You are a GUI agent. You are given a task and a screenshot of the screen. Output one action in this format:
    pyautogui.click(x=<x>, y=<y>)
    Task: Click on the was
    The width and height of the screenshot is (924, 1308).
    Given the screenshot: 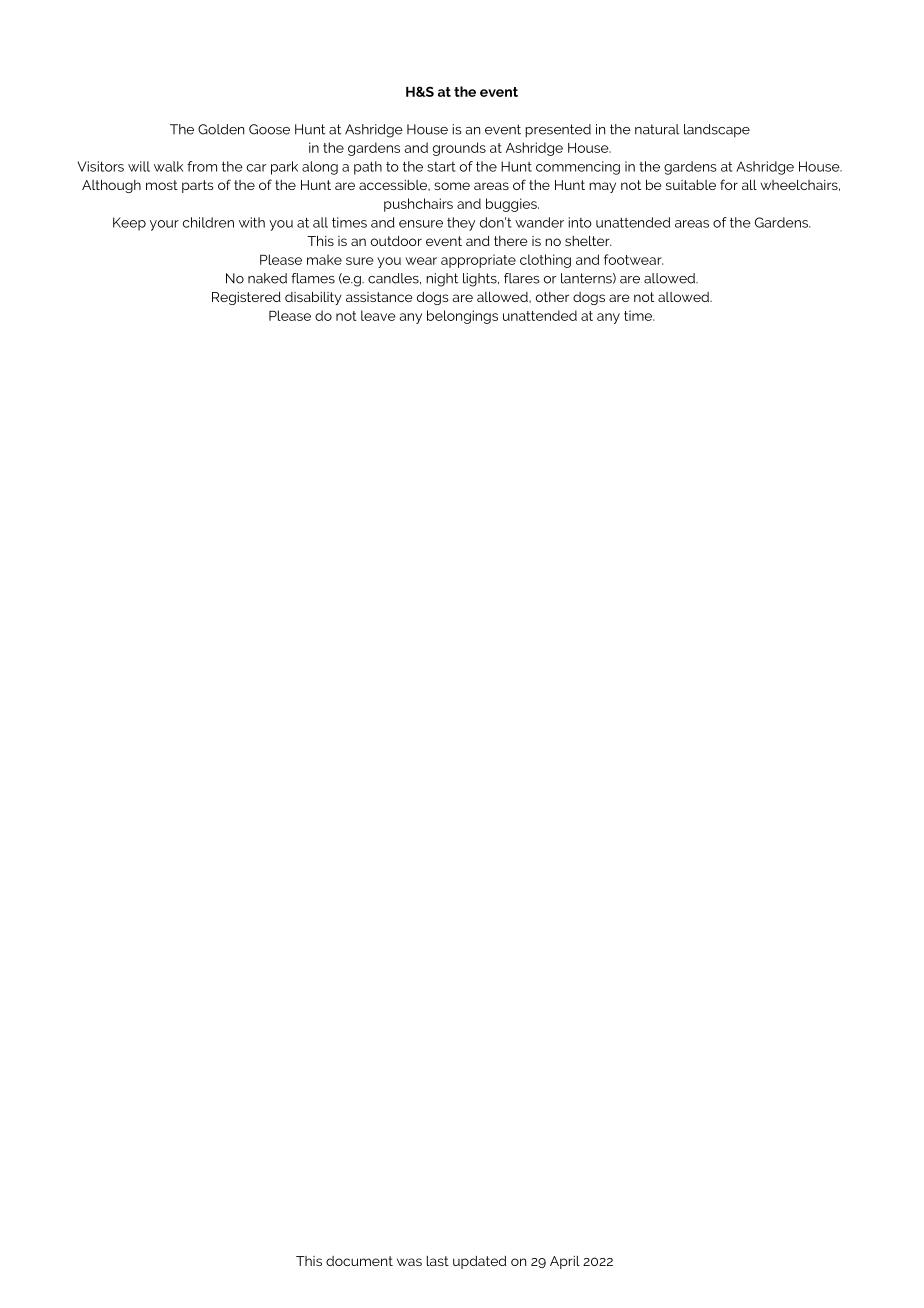 What is the action you would take?
    pyautogui.click(x=409, y=1262)
